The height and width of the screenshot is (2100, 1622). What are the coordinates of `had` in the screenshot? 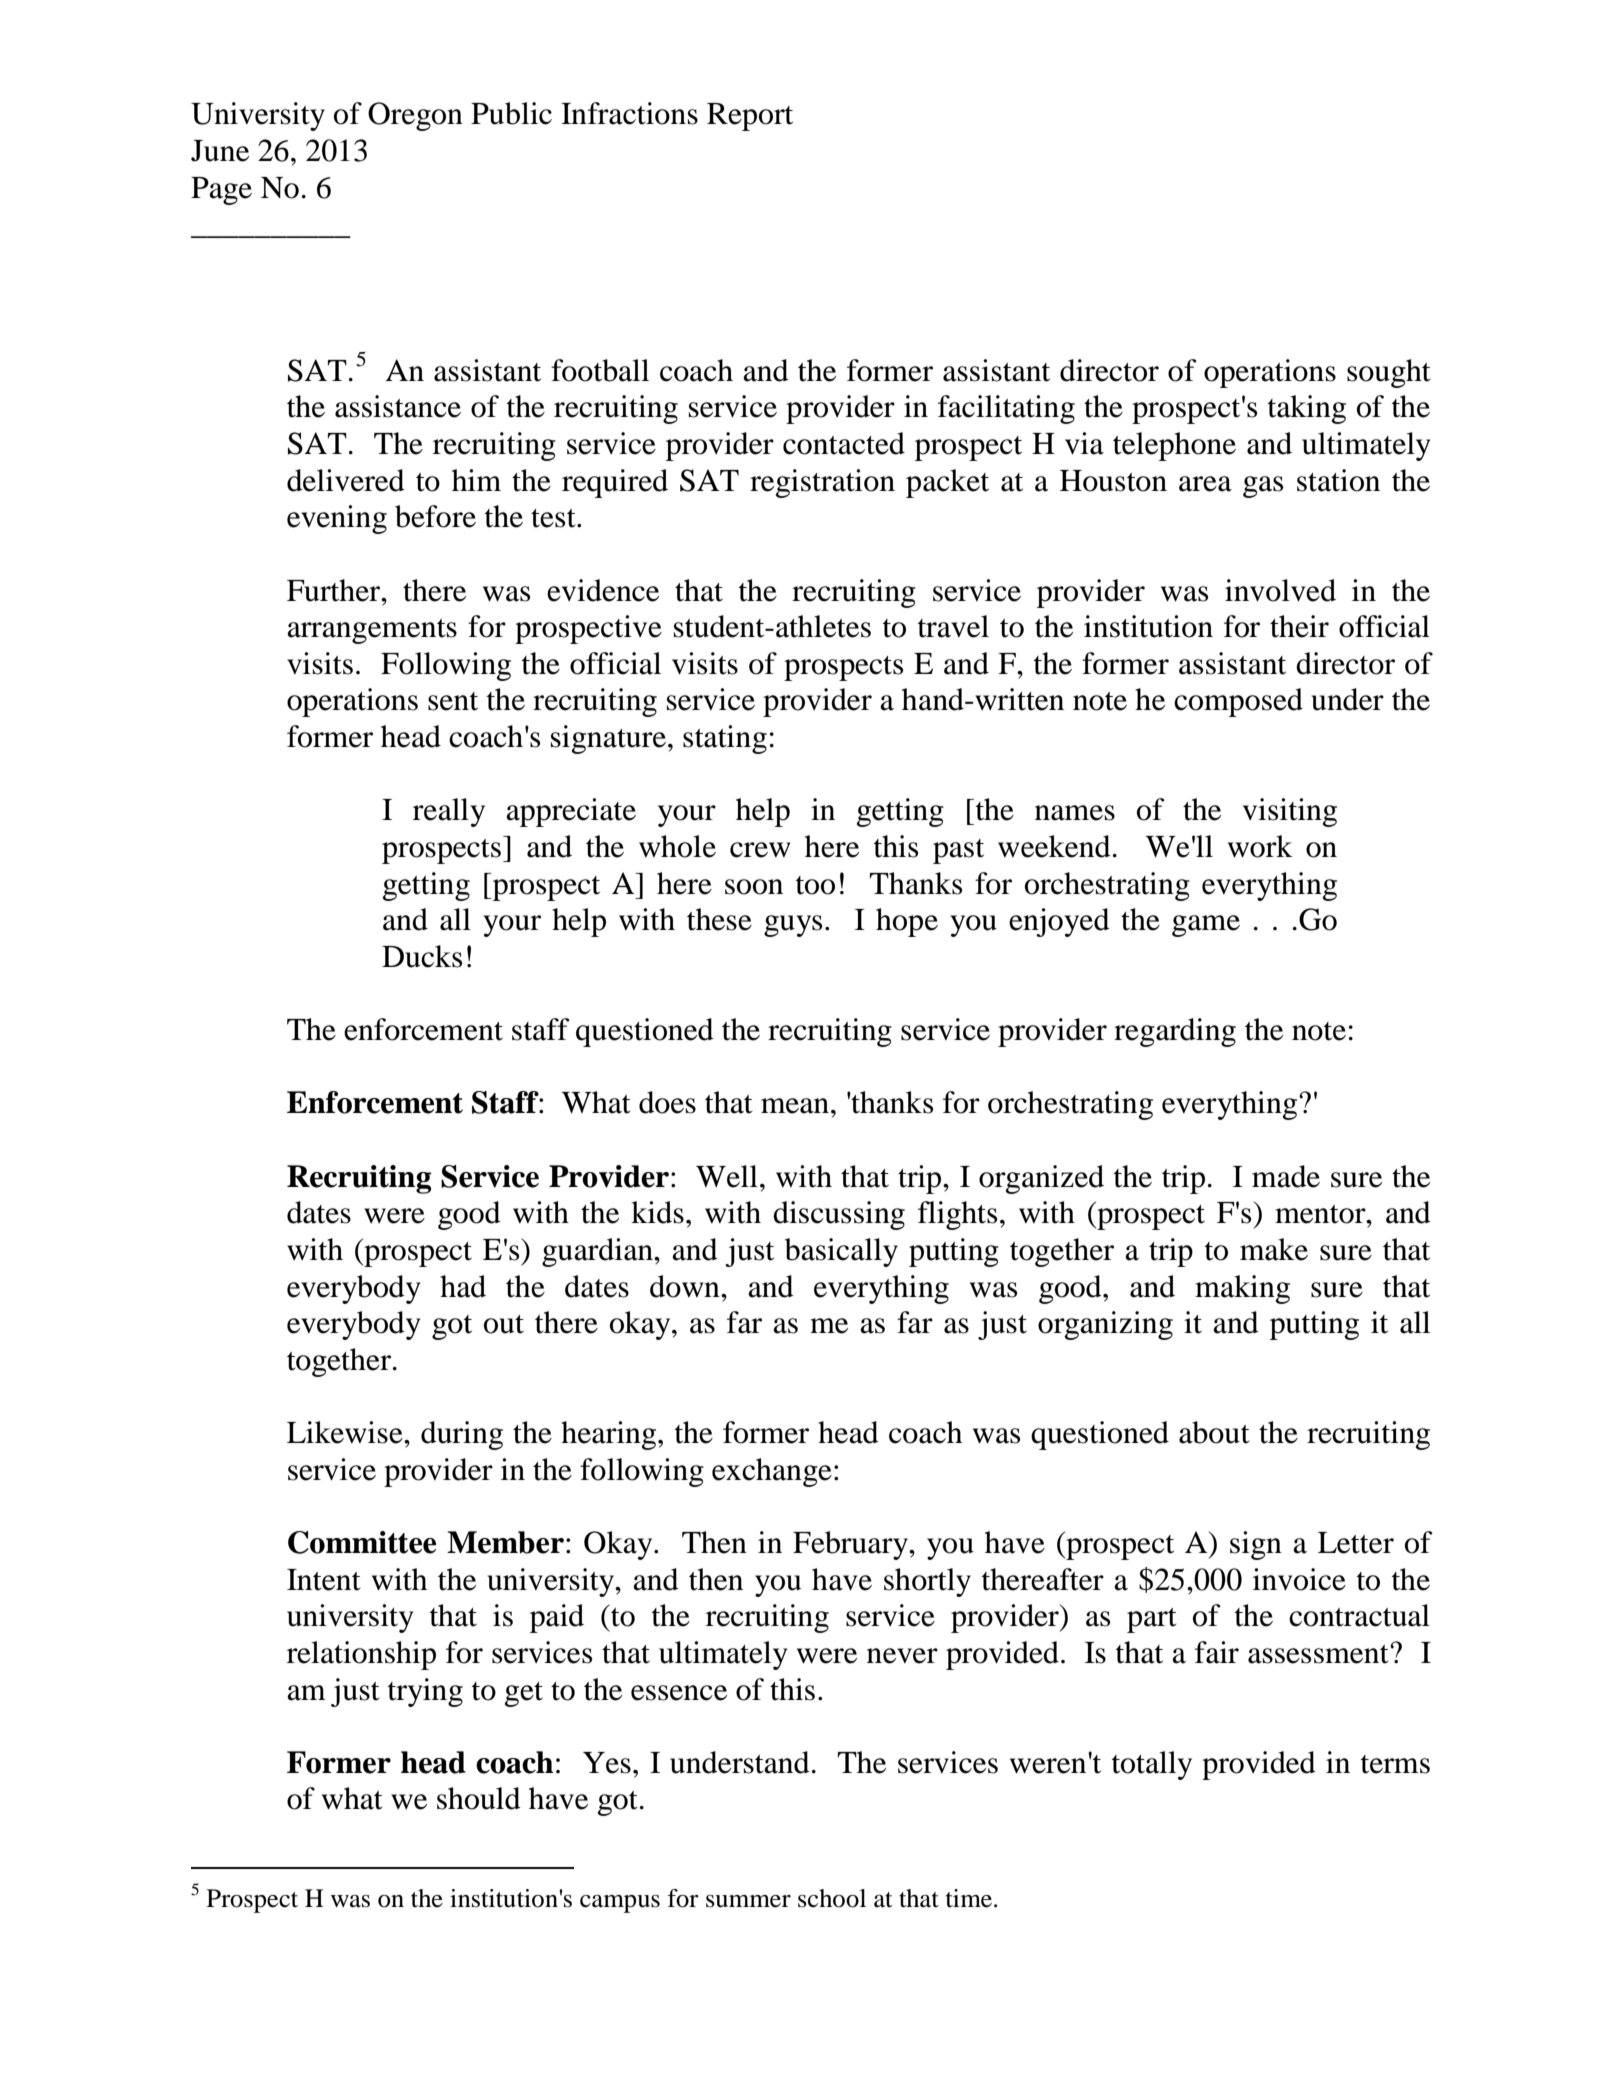 It's located at (463, 1286).
